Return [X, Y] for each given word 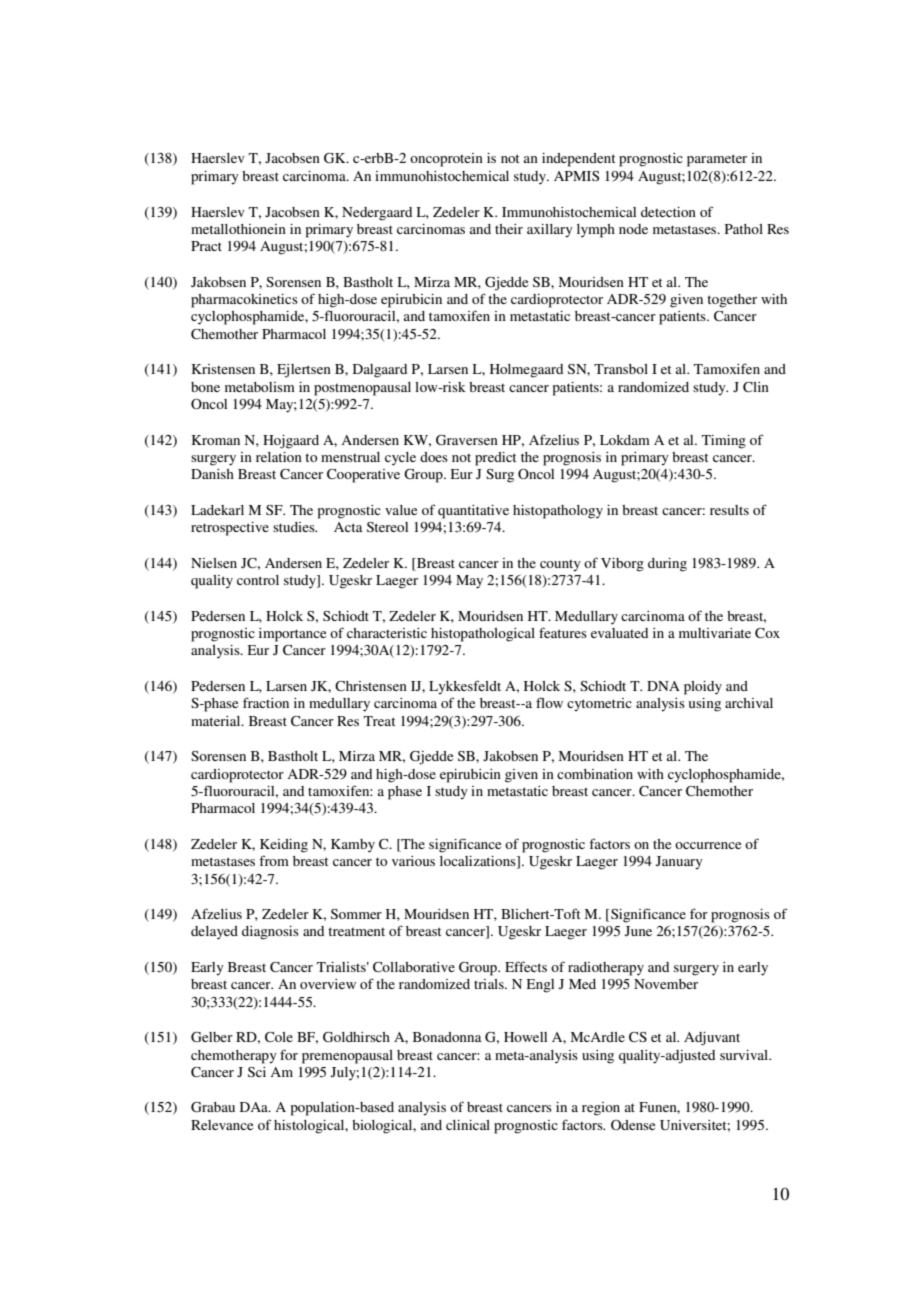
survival [745, 1055]
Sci [257, 1072]
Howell [525, 1037]
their [509, 229]
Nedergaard [377, 214]
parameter [717, 160]
